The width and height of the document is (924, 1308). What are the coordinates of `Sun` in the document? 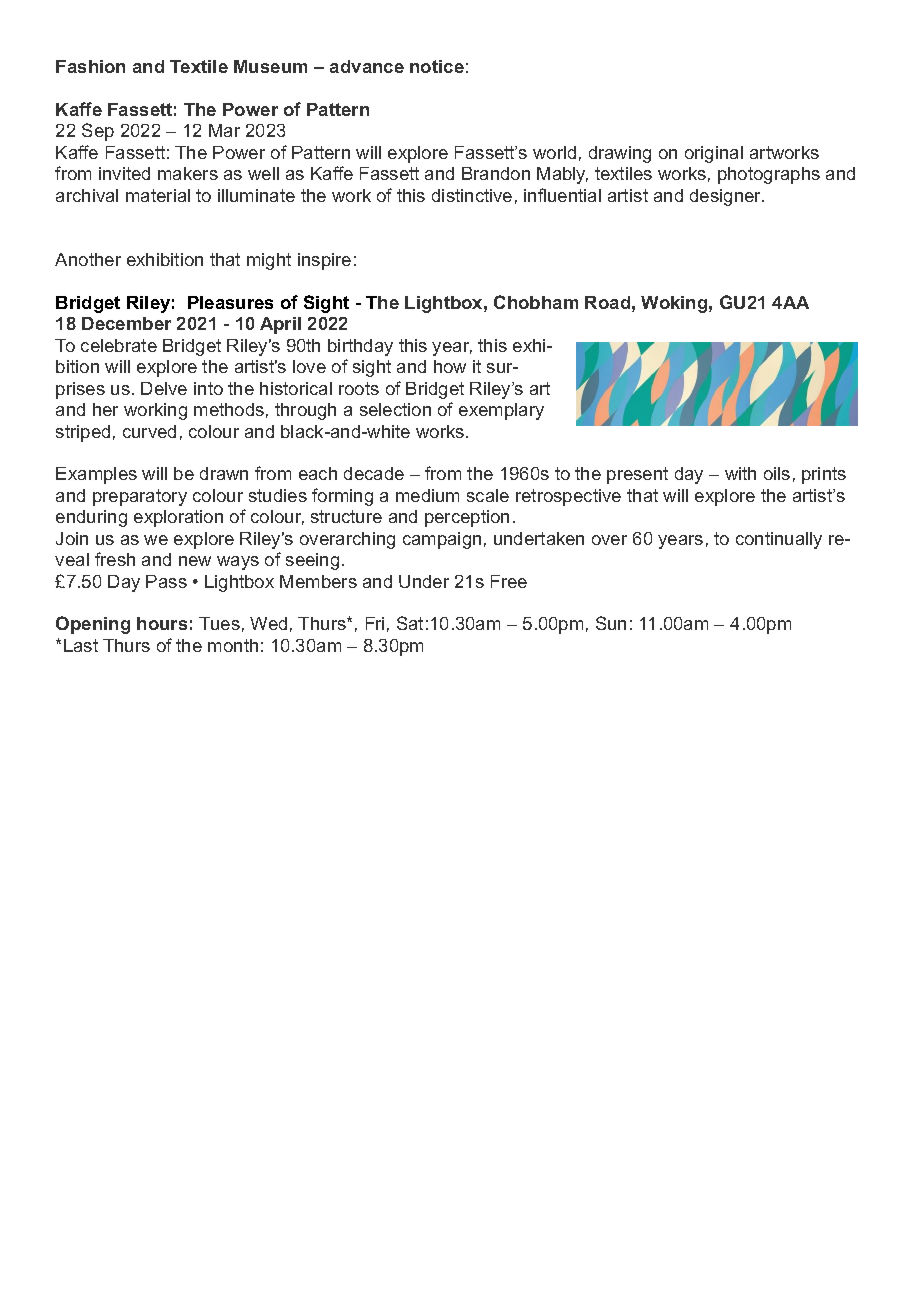 It's located at (611, 623).
